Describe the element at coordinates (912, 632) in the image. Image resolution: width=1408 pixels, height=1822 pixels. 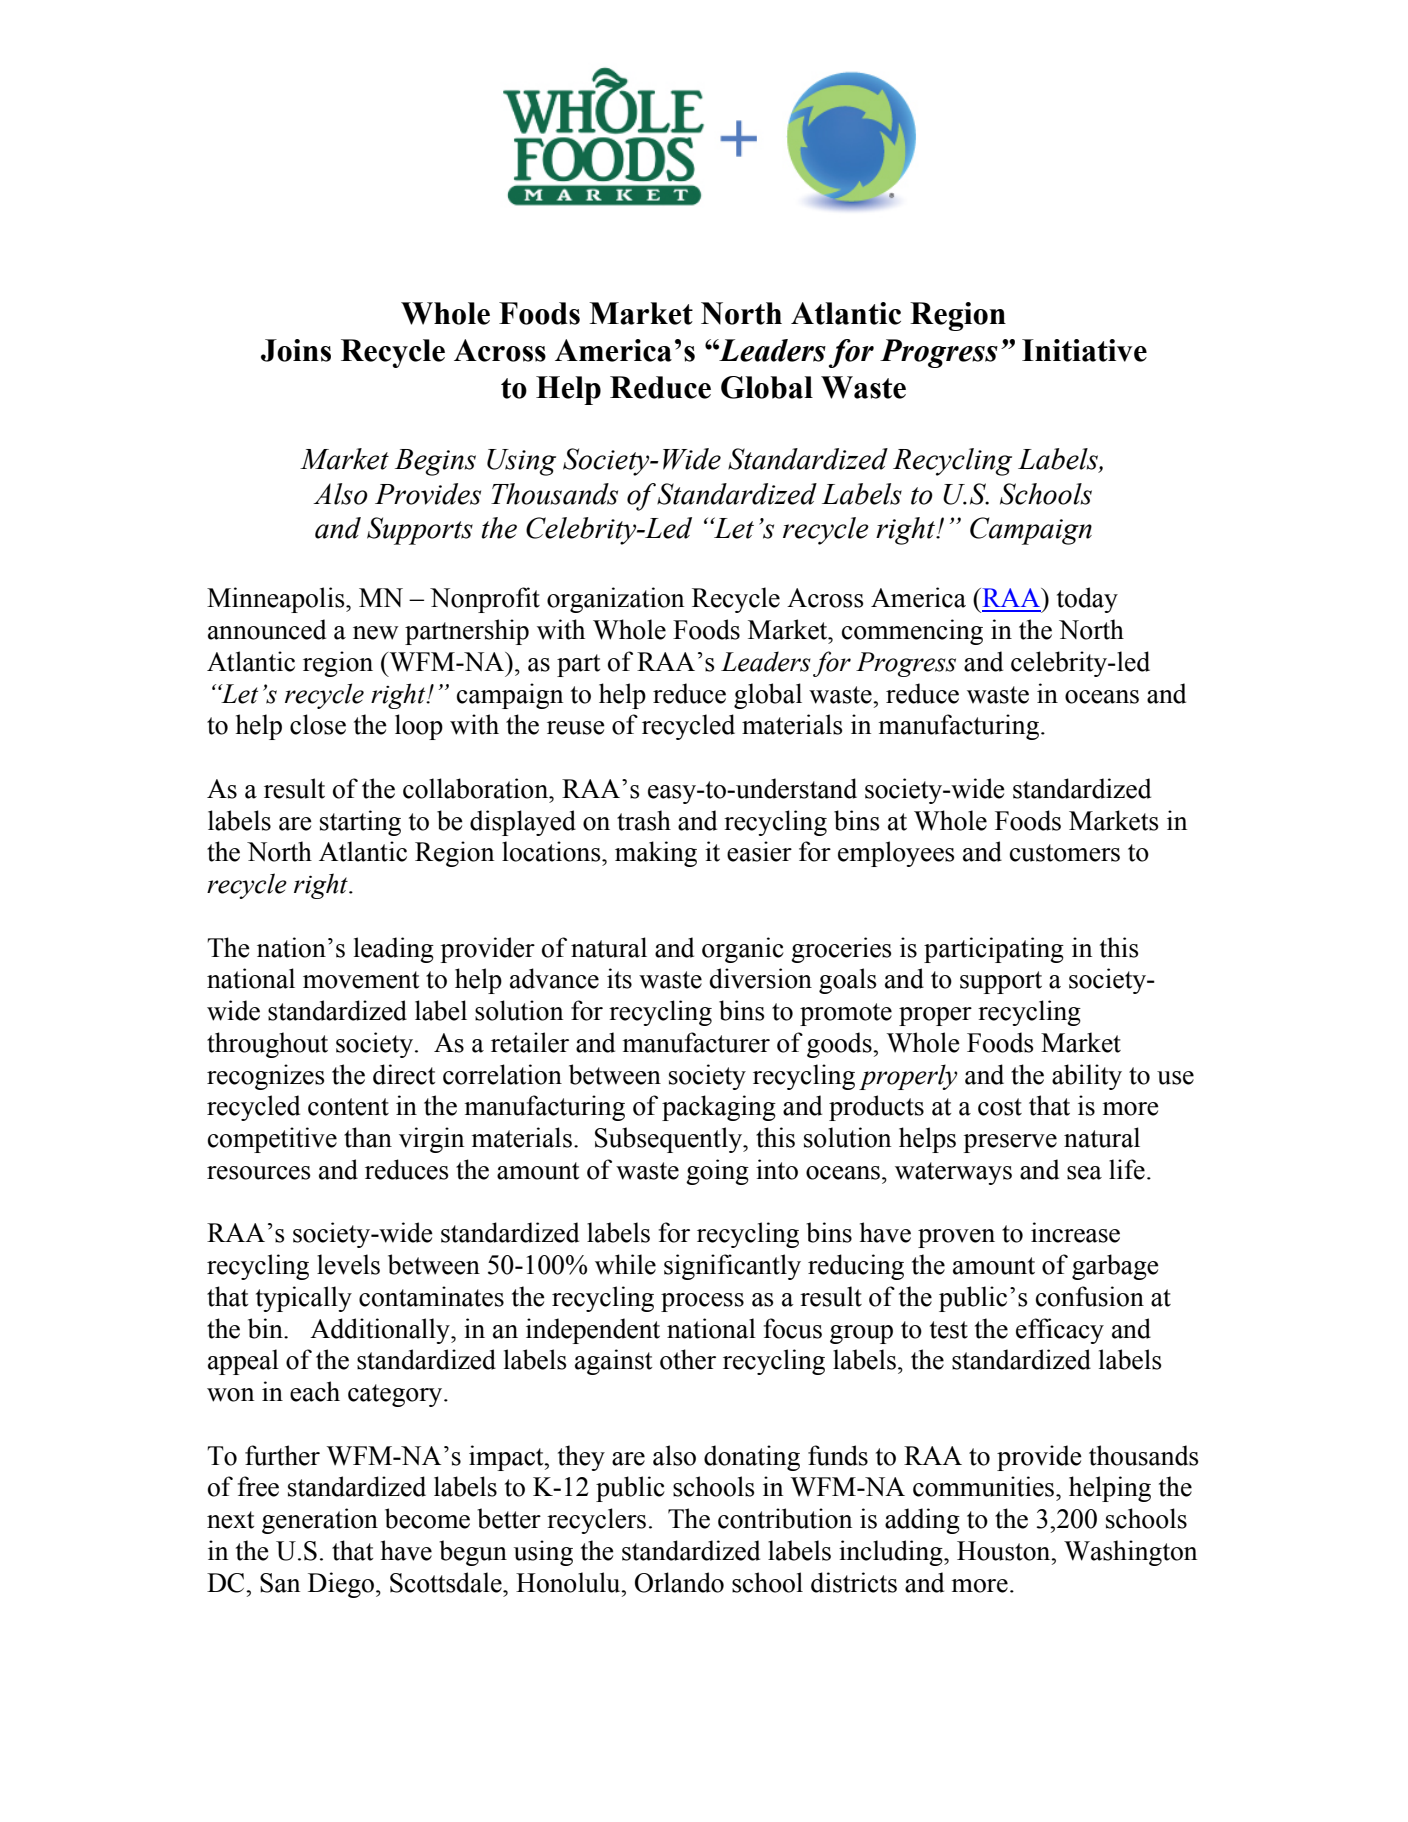
I see `commencing` at that location.
